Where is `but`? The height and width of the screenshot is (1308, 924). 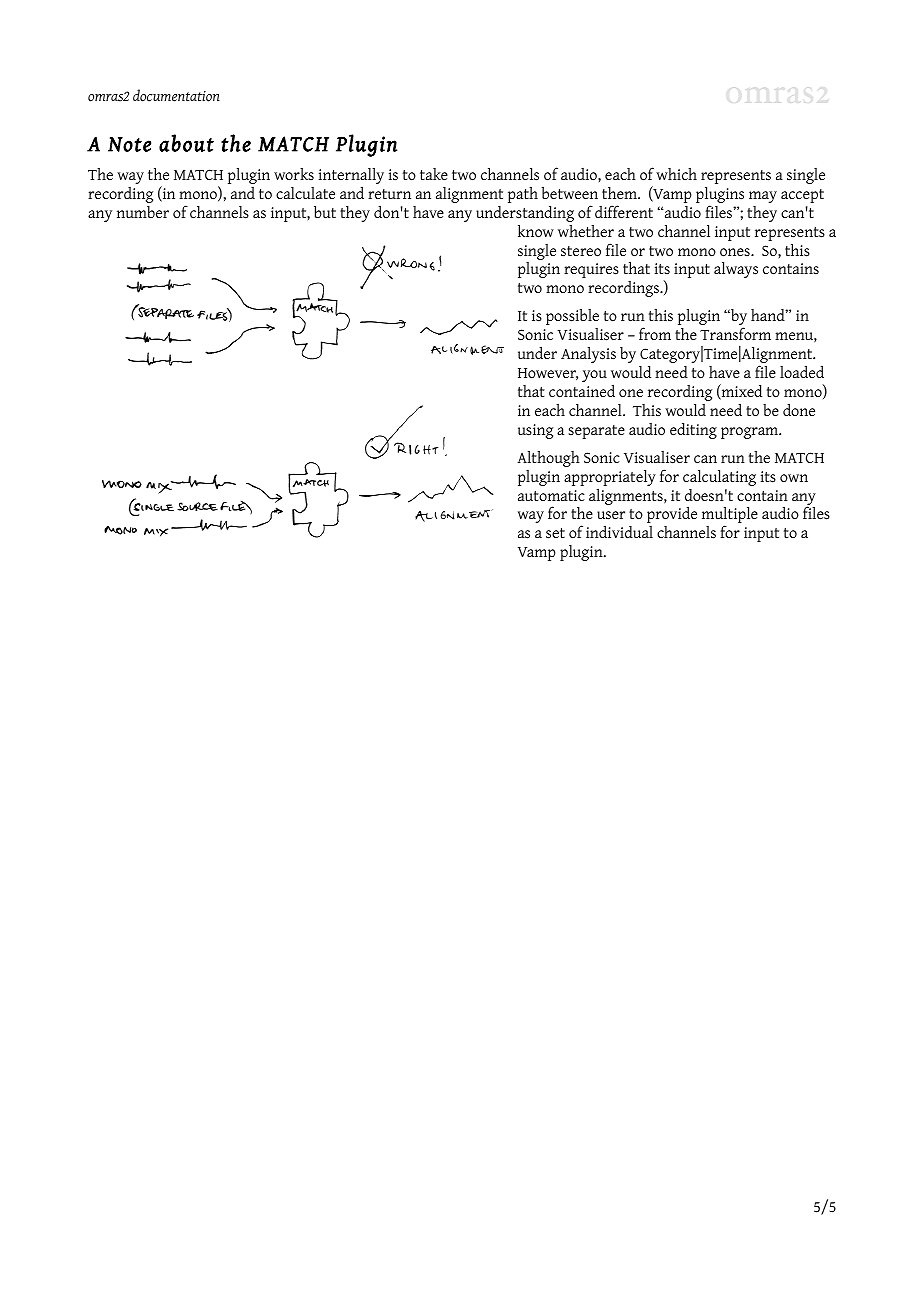 but is located at coordinates (325, 212).
